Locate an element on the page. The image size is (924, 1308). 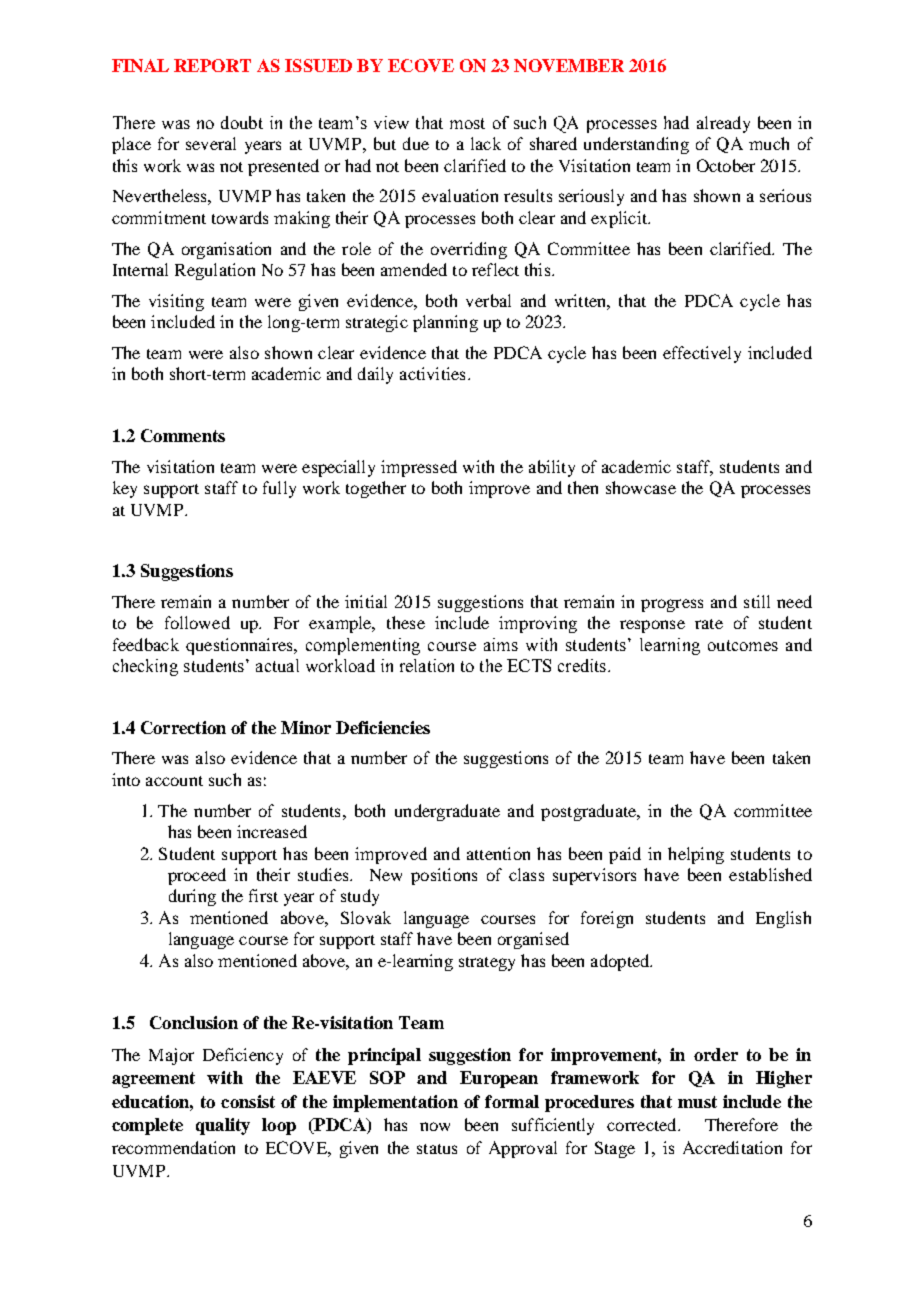
REPORT is located at coordinates (212, 65).
